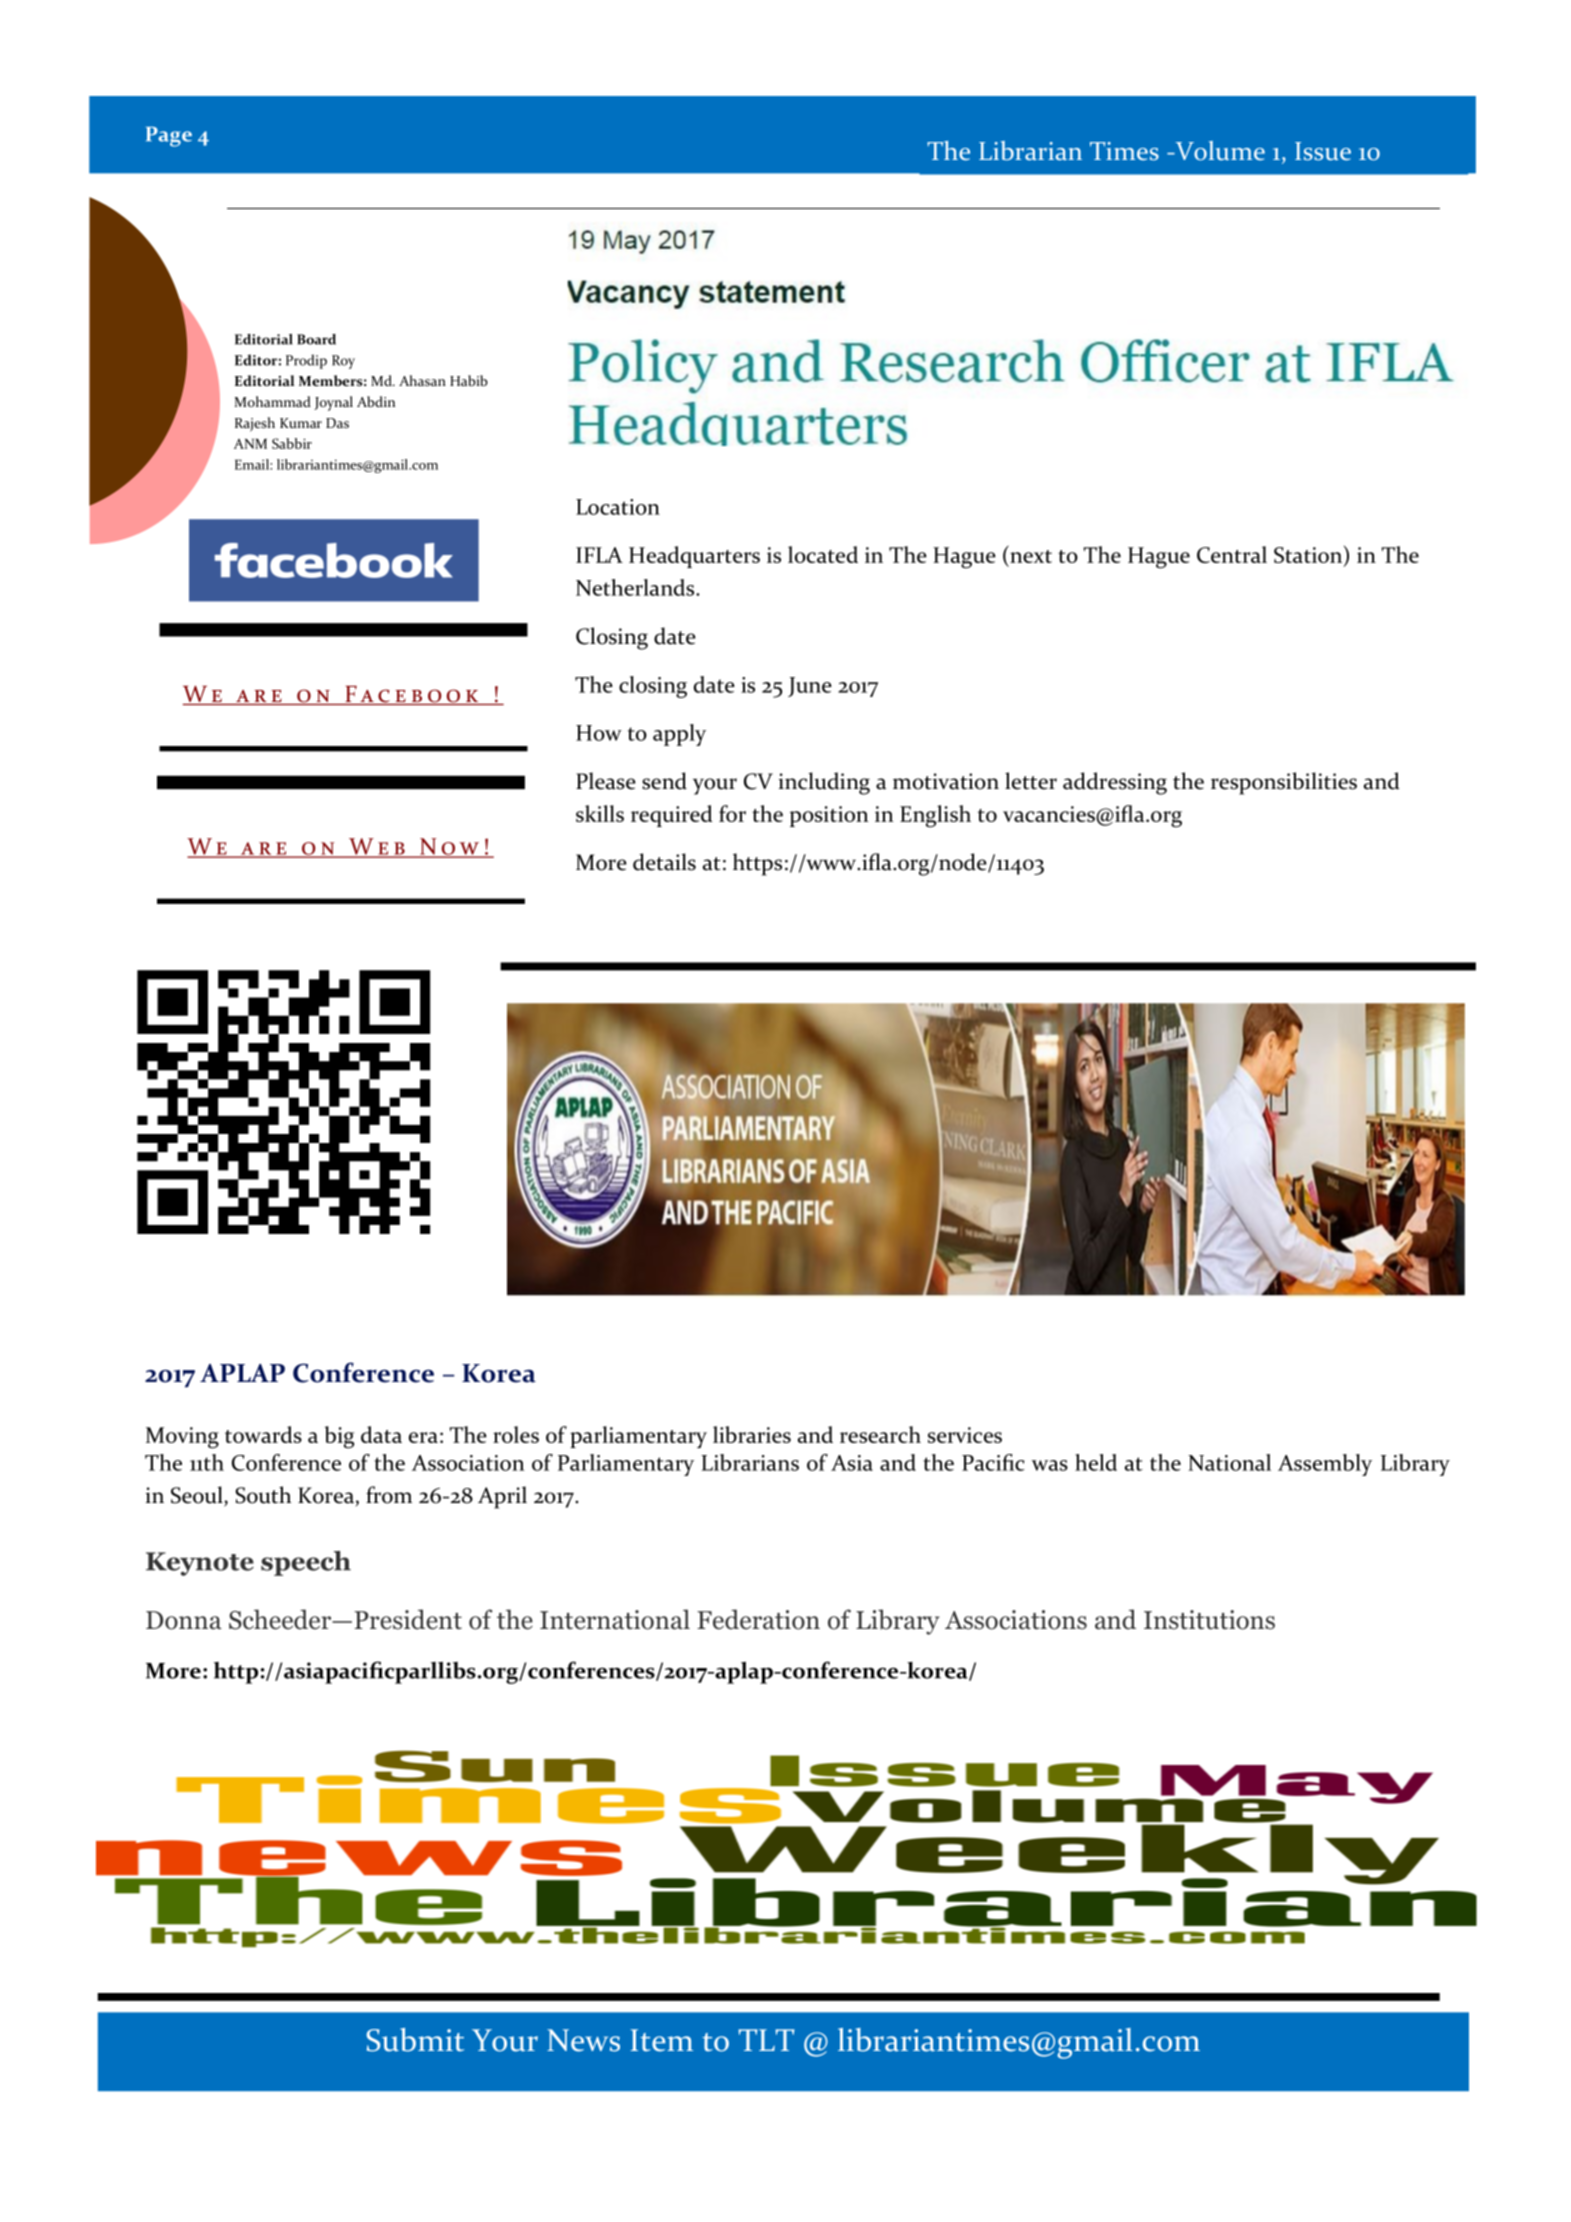 This screenshot has height=2222, width=1571. I want to click on Volume, so click(1219, 151).
